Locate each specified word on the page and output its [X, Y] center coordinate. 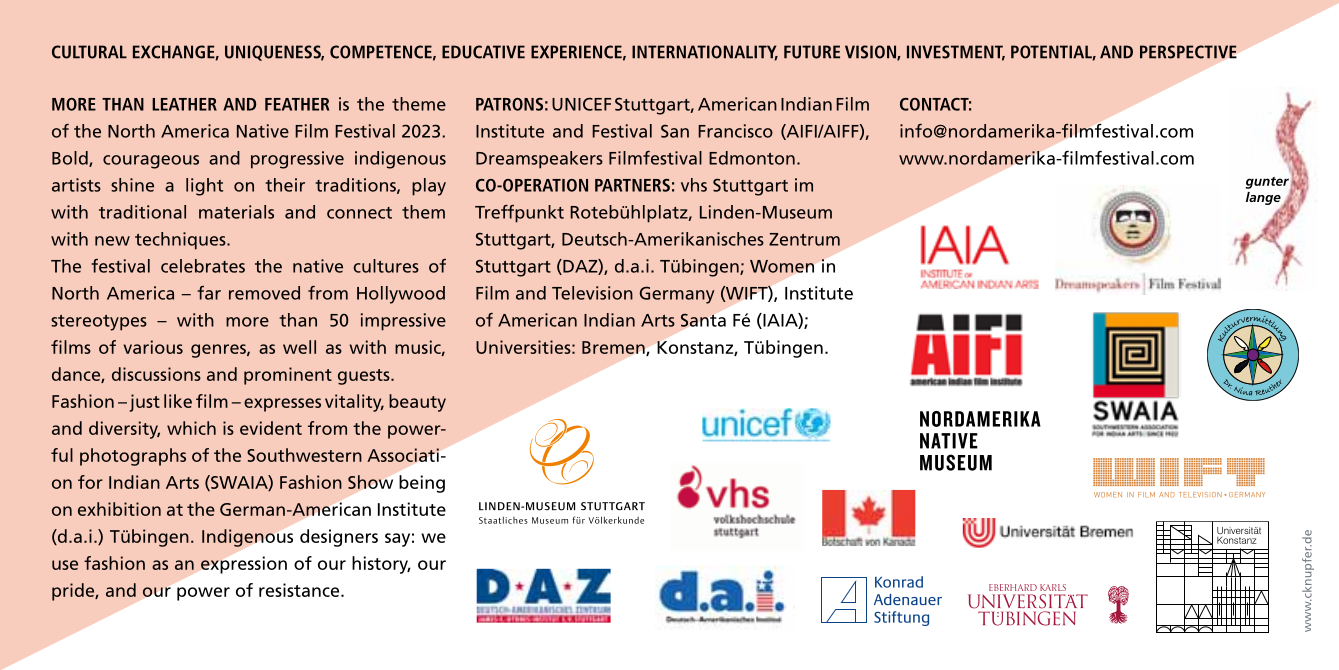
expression [244, 565]
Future [812, 52]
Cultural [89, 52]
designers [339, 538]
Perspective [1188, 52]
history [381, 565]
